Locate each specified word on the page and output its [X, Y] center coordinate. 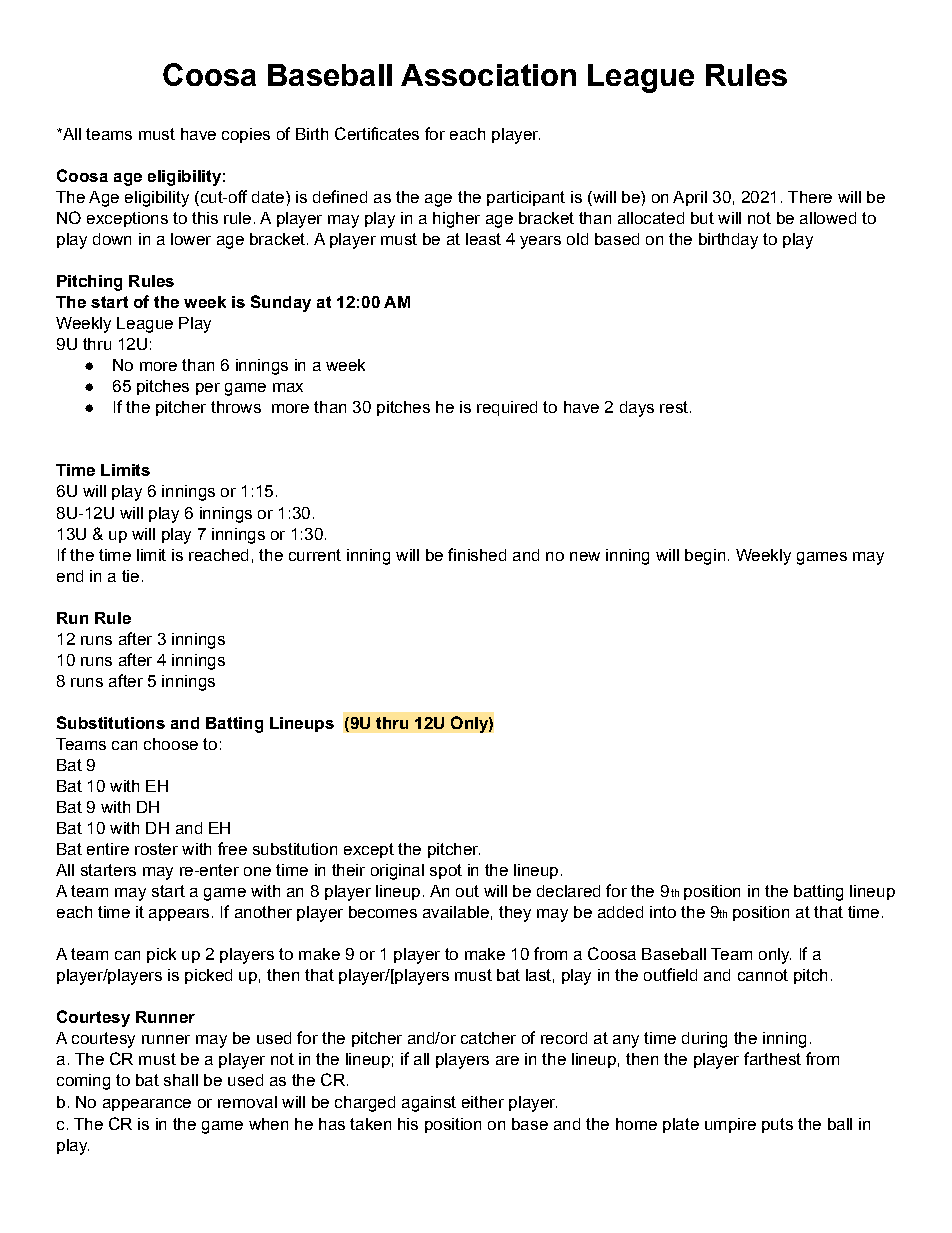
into [663, 912]
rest [674, 407]
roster [156, 849]
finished [477, 554]
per [208, 389]
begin [705, 557]
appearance [147, 1105]
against [429, 1104]
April [690, 198]
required [507, 408]
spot [446, 871]
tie [130, 576]
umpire [730, 1125]
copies [246, 135]
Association [488, 75]
